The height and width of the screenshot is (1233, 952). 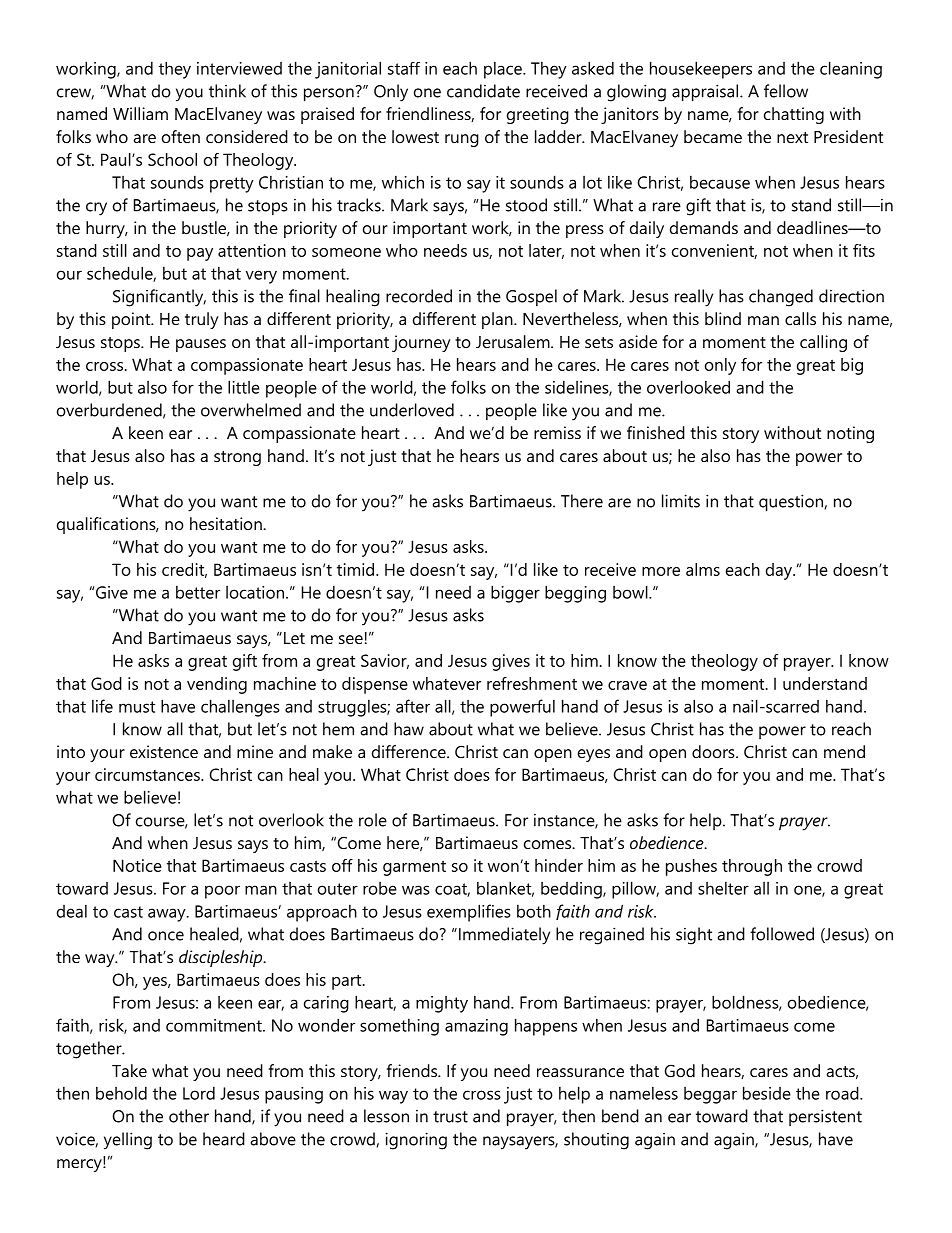 I want to click on William, so click(x=140, y=113).
